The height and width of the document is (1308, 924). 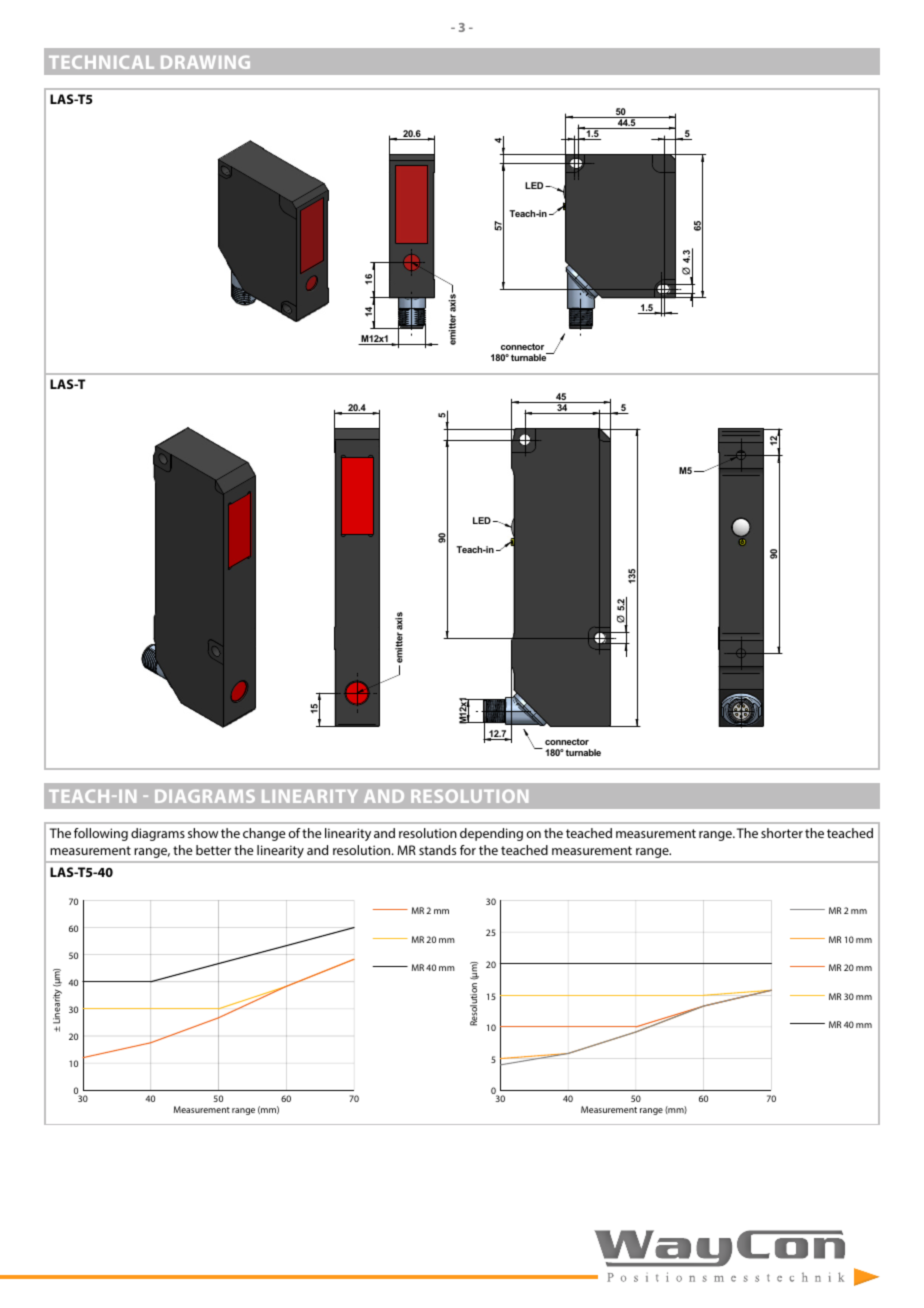 I want to click on show, so click(x=203, y=833).
